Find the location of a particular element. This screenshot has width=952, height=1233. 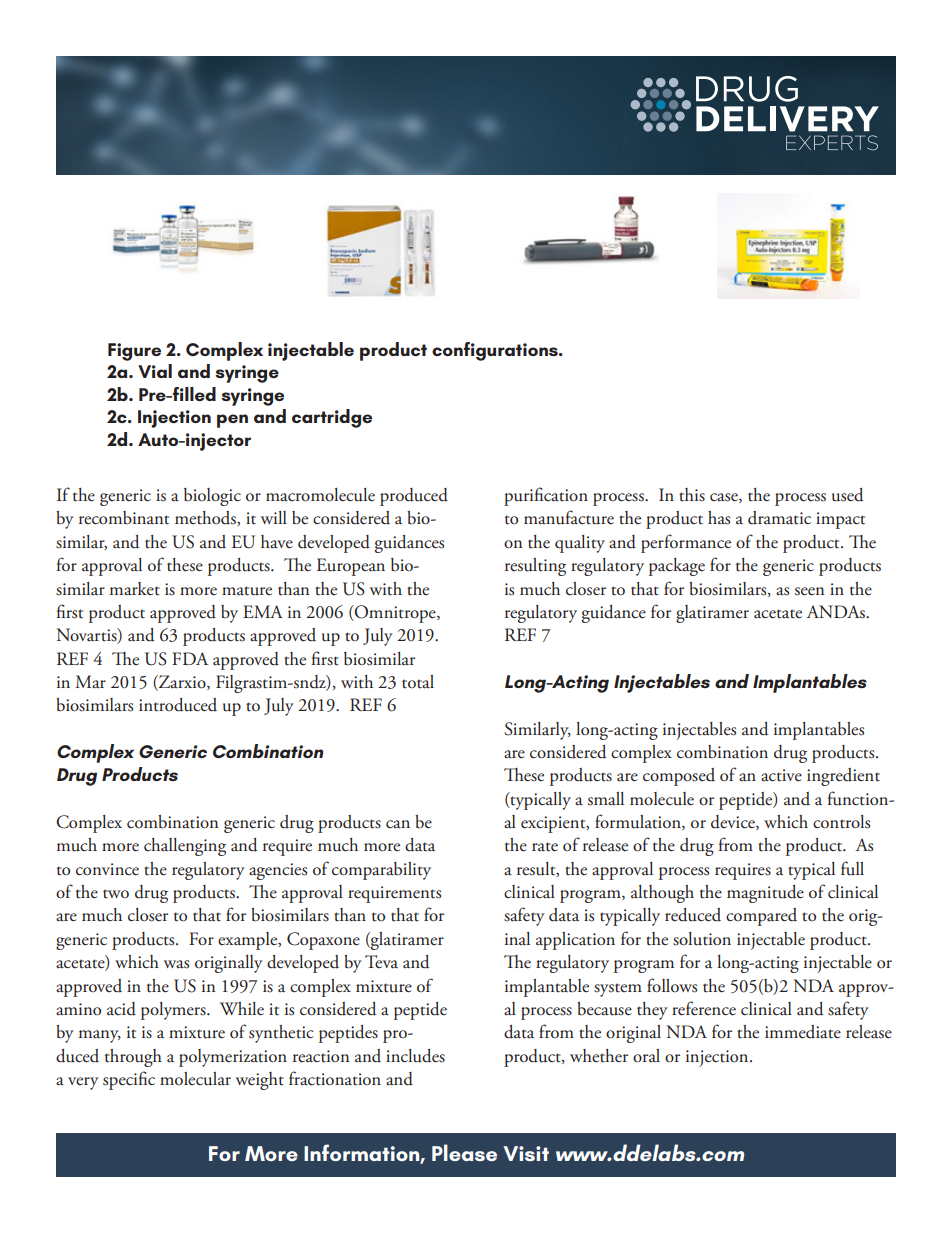

oral is located at coordinates (646, 1056).
